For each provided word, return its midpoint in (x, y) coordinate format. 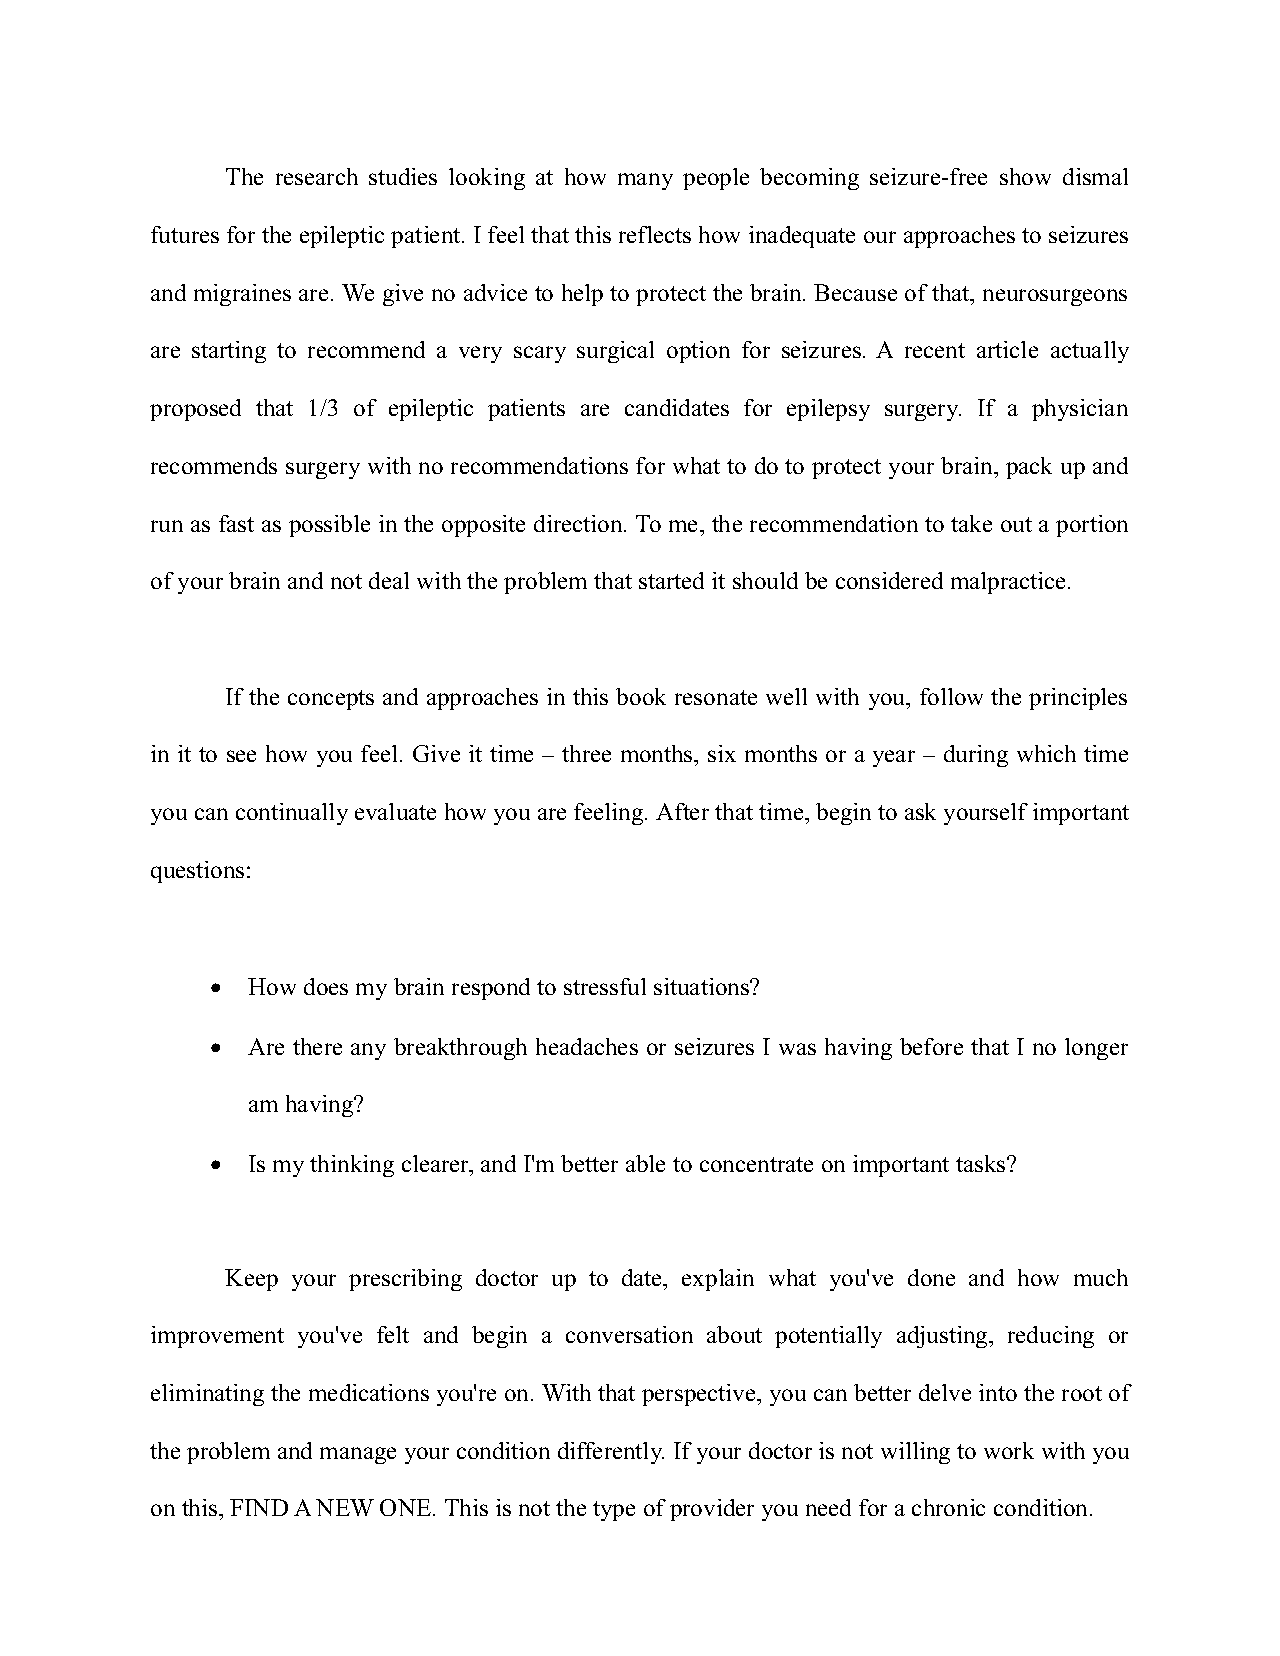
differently (611, 1453)
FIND (259, 1507)
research (317, 176)
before (931, 1046)
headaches (587, 1046)
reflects (655, 234)
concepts (331, 700)
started (671, 580)
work (1009, 1450)
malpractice (1010, 583)
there (317, 1046)
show (1025, 176)
